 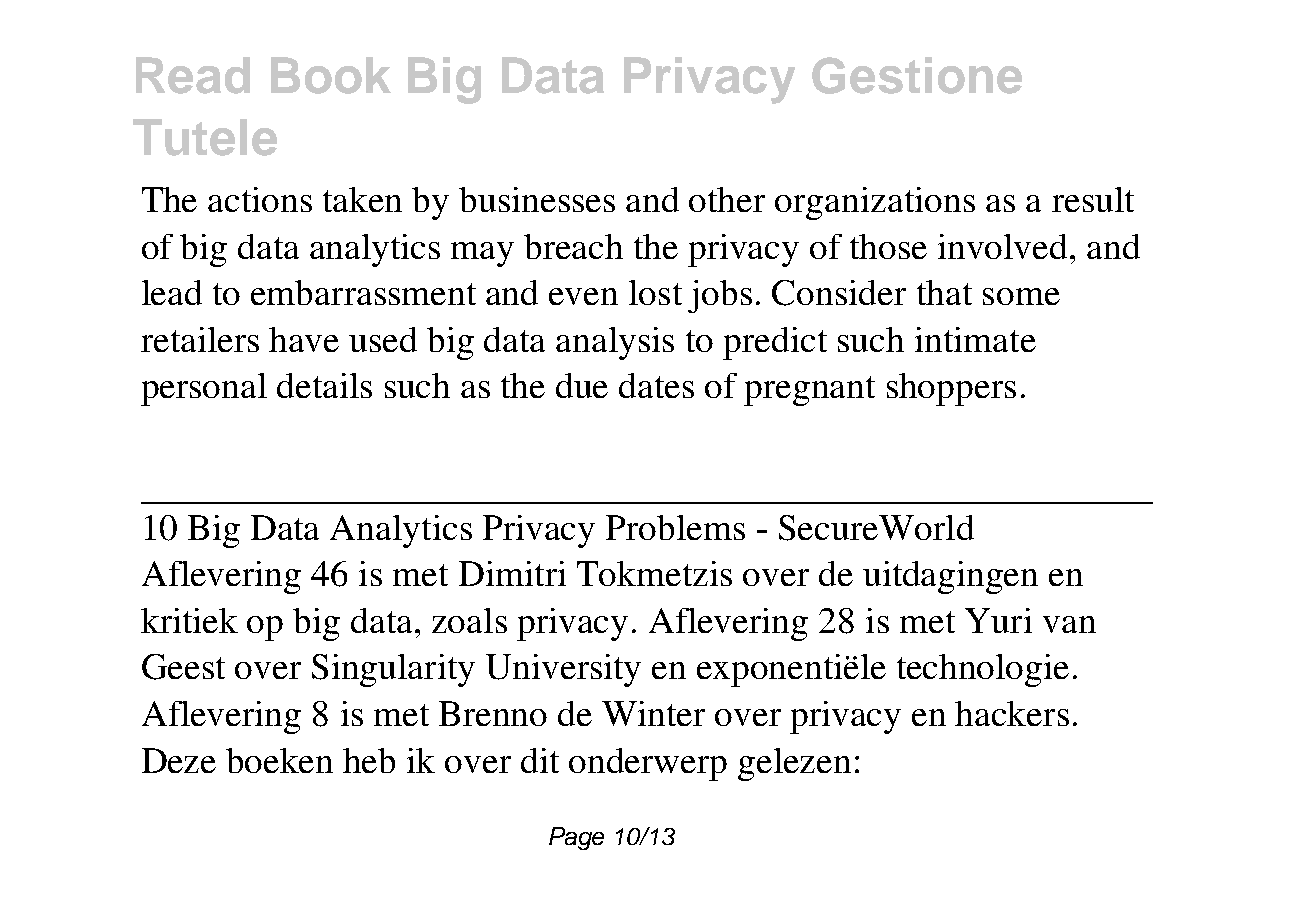 What do you see at coordinates (1093, 199) in the page?
I see `result` at bounding box center [1093, 199].
